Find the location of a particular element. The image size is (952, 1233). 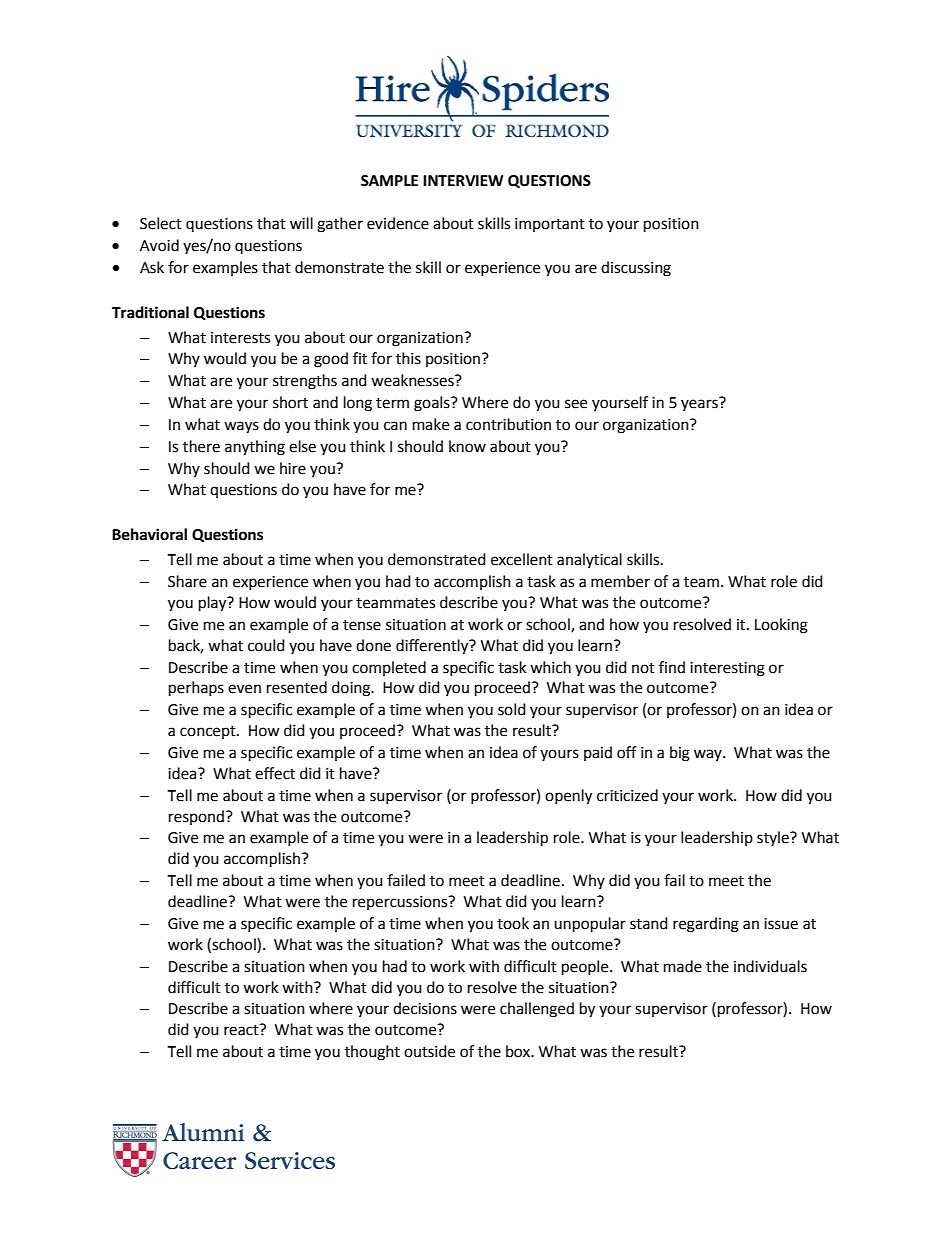

discussing is located at coordinates (636, 269).
